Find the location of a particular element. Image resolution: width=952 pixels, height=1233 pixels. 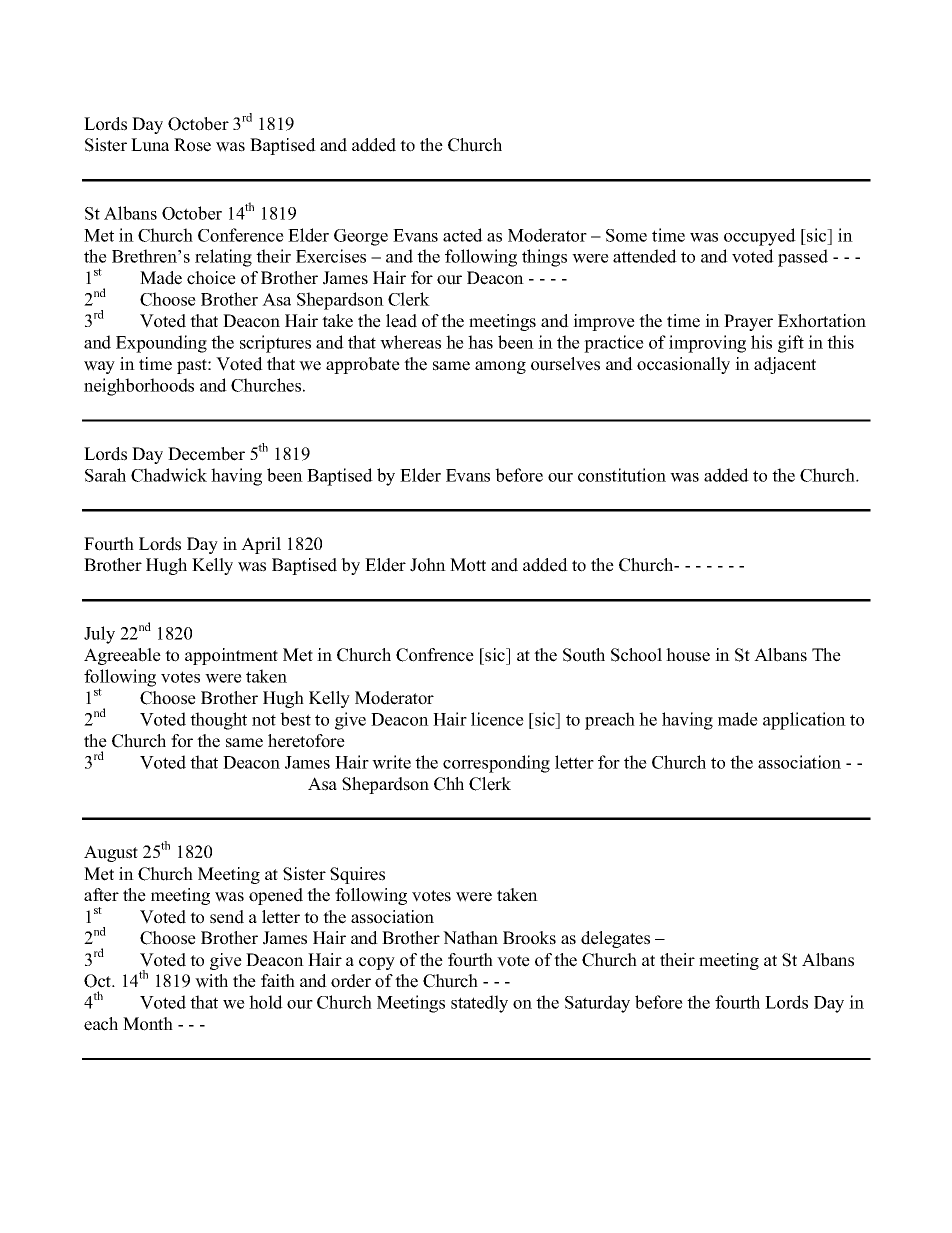

statedly is located at coordinates (479, 1004).
